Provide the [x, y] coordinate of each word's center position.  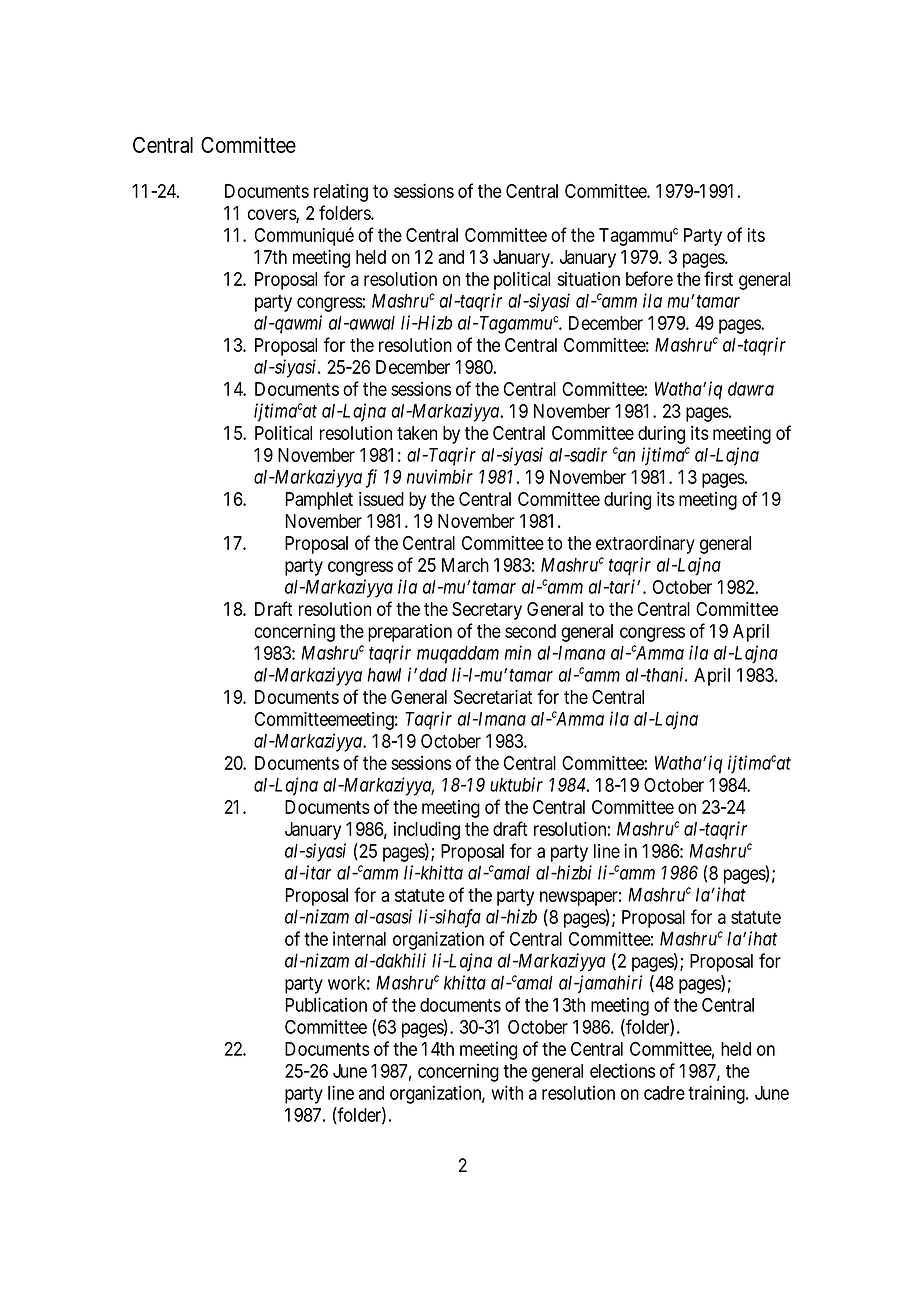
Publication [326, 1004]
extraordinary [645, 545]
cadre [664, 1093]
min [517, 652]
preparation [410, 633]
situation [588, 279]
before [649, 278]
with [507, 1092]
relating [341, 192]
